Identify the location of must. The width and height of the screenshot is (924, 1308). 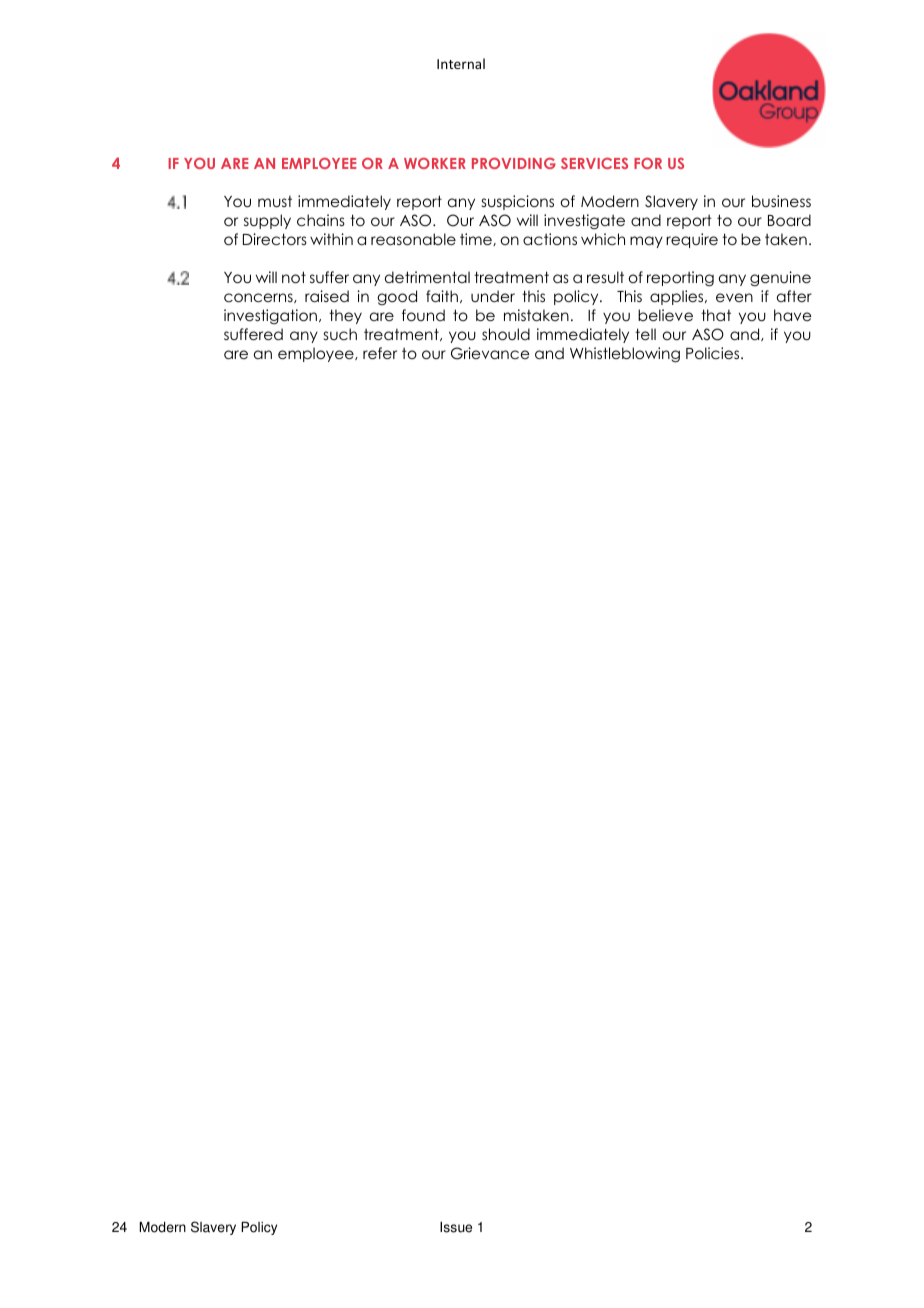
(275, 201).
